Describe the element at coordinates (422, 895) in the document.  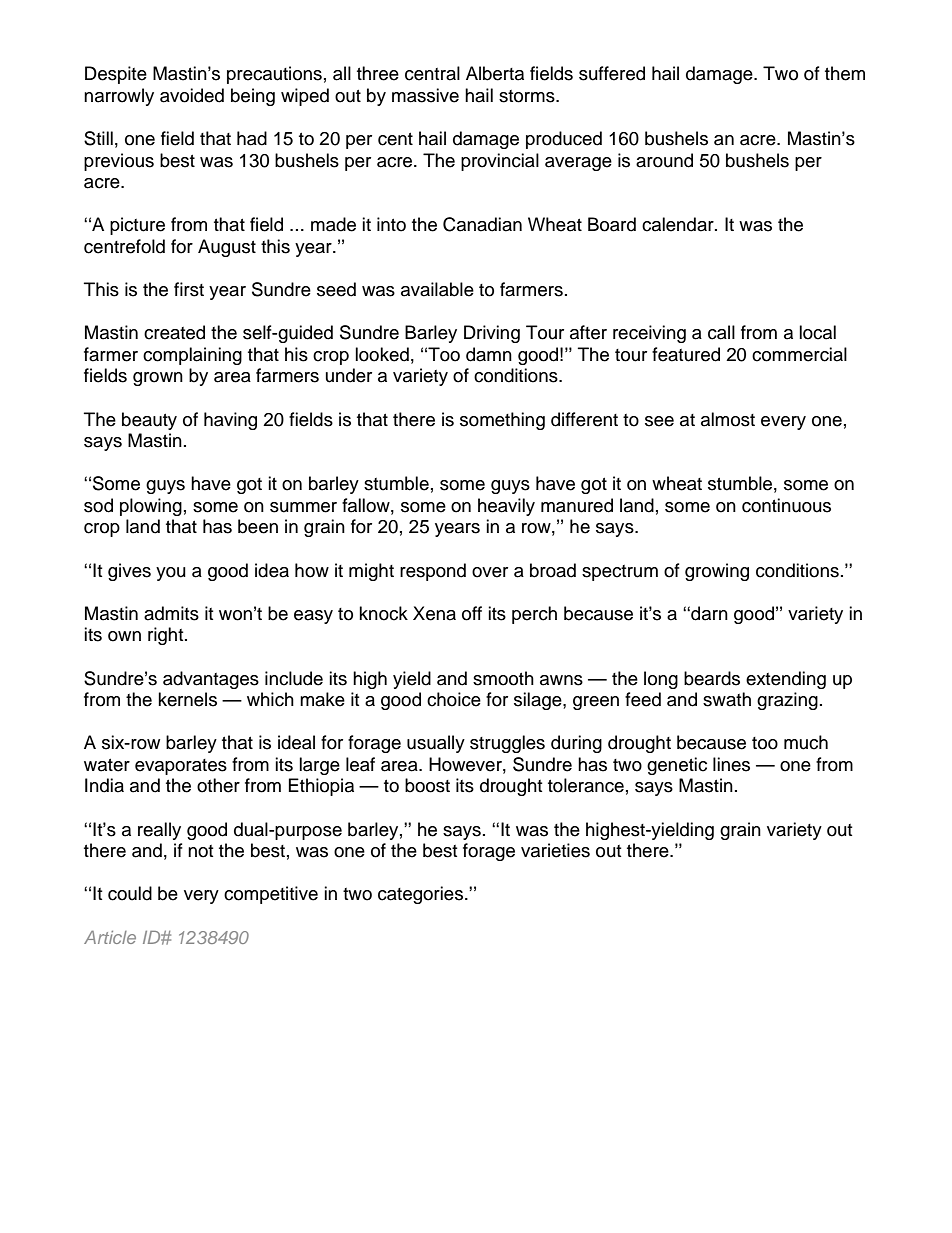
I see `categories` at that location.
